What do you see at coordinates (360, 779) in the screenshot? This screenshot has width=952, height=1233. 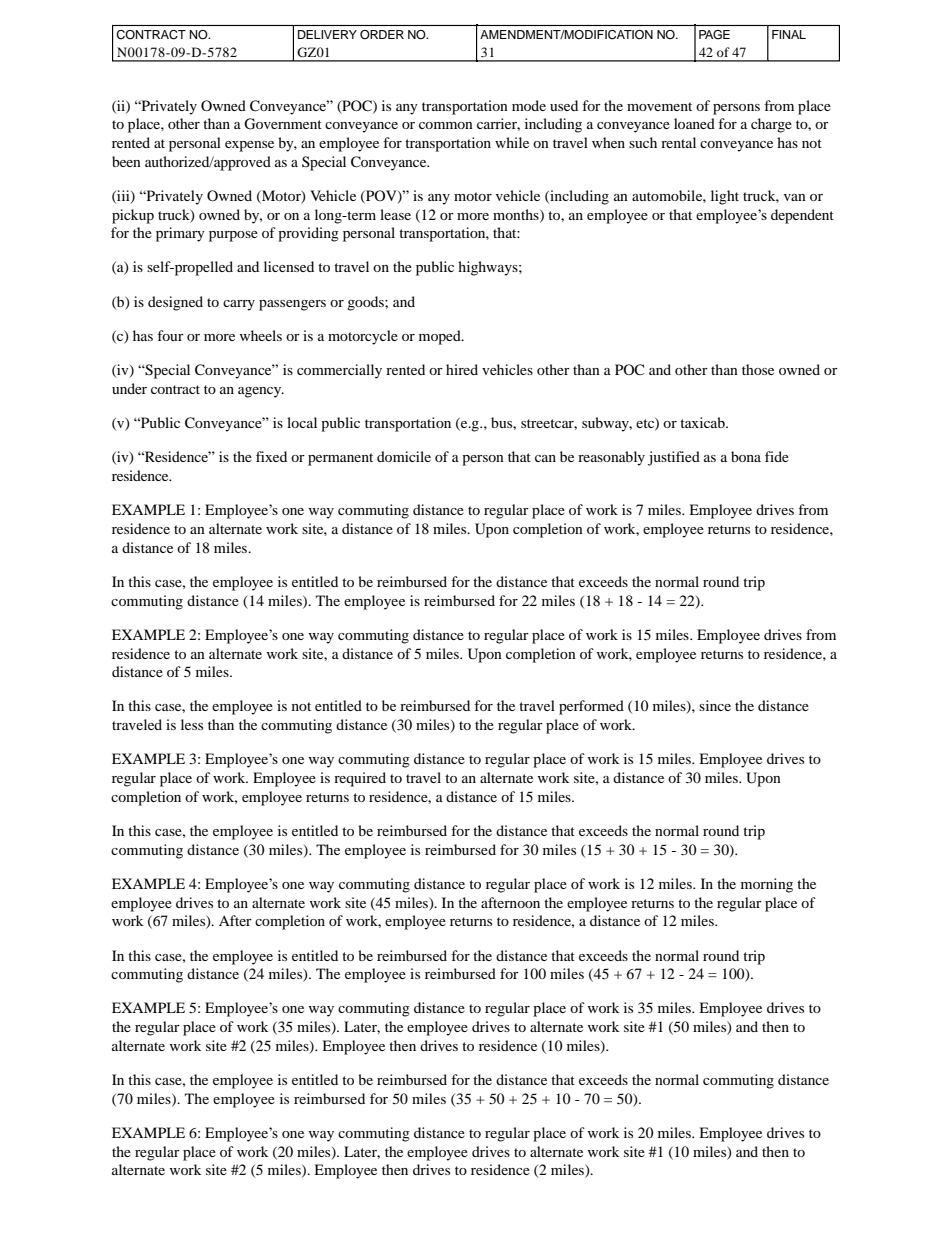 I see `required` at bounding box center [360, 779].
